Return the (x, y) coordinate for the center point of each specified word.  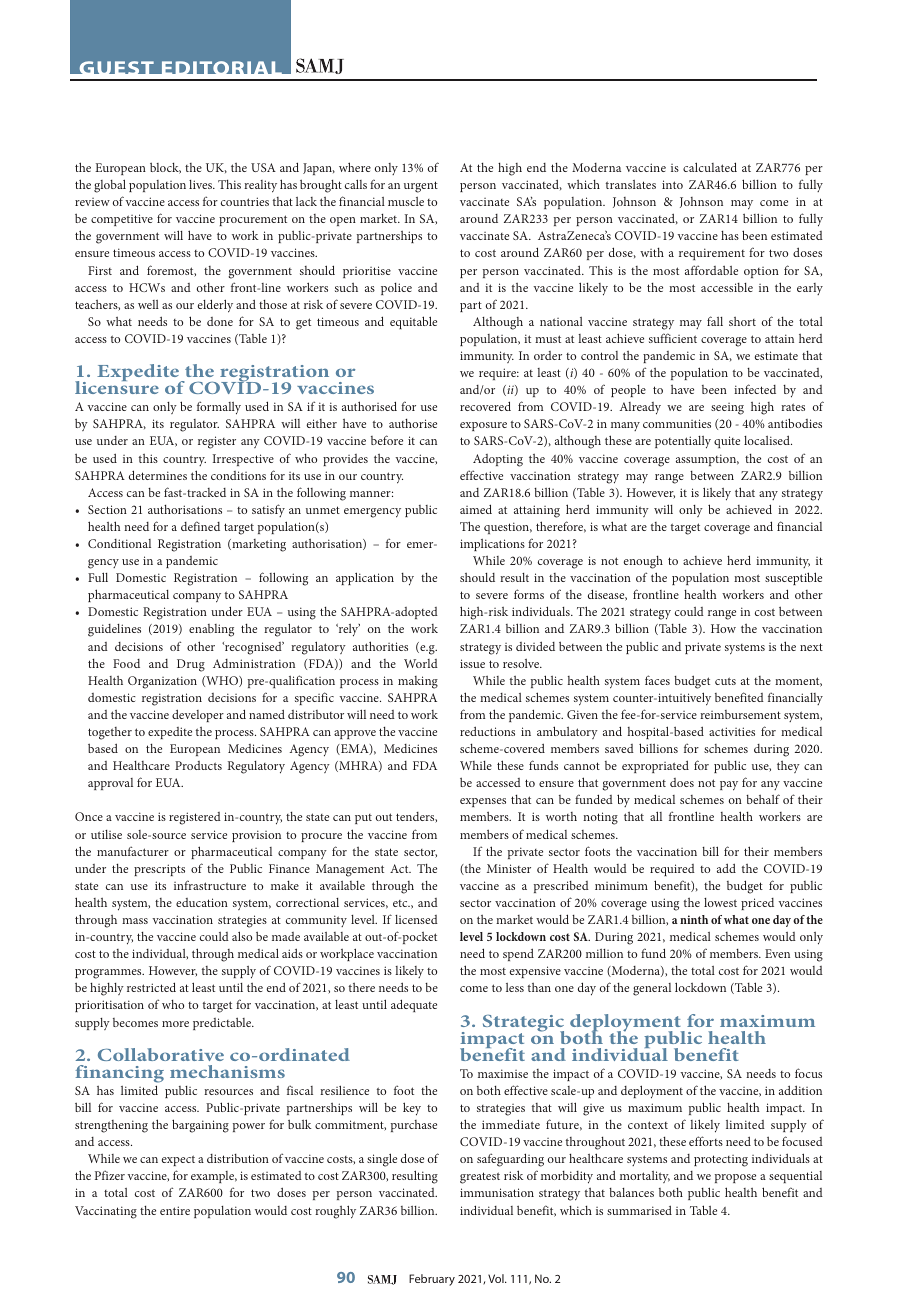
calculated (710, 167)
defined (200, 526)
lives (202, 184)
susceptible (793, 578)
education (202, 902)
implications (492, 545)
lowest (720, 902)
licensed (416, 919)
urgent (421, 187)
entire (175, 1210)
